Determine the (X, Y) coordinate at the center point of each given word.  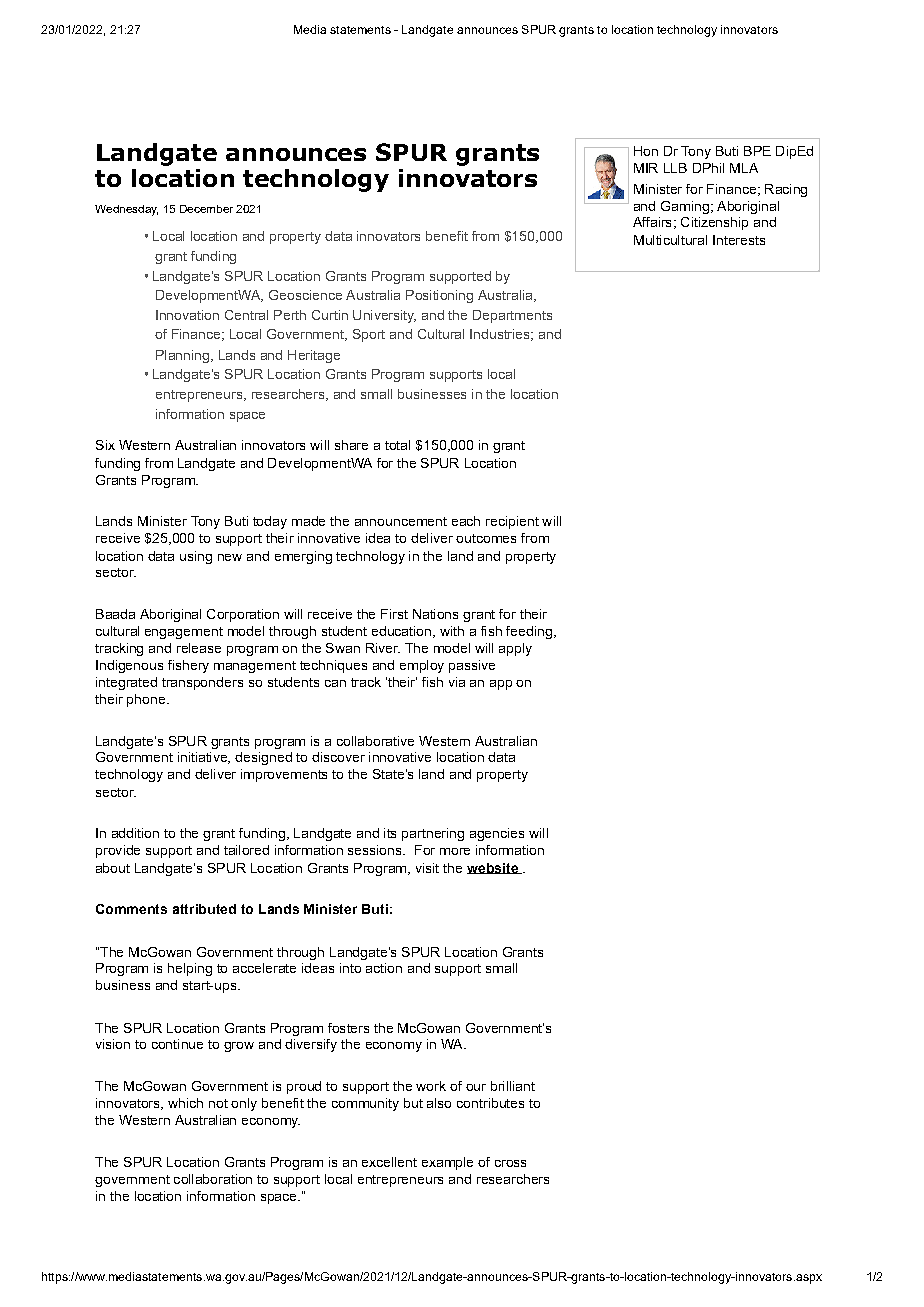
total (397, 445)
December (206, 209)
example (447, 1163)
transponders (202, 683)
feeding (529, 632)
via (457, 682)
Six (105, 445)
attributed (204, 909)
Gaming (685, 207)
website (493, 868)
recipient (512, 522)
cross (510, 1163)
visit (427, 868)
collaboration (213, 1179)
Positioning (439, 296)
